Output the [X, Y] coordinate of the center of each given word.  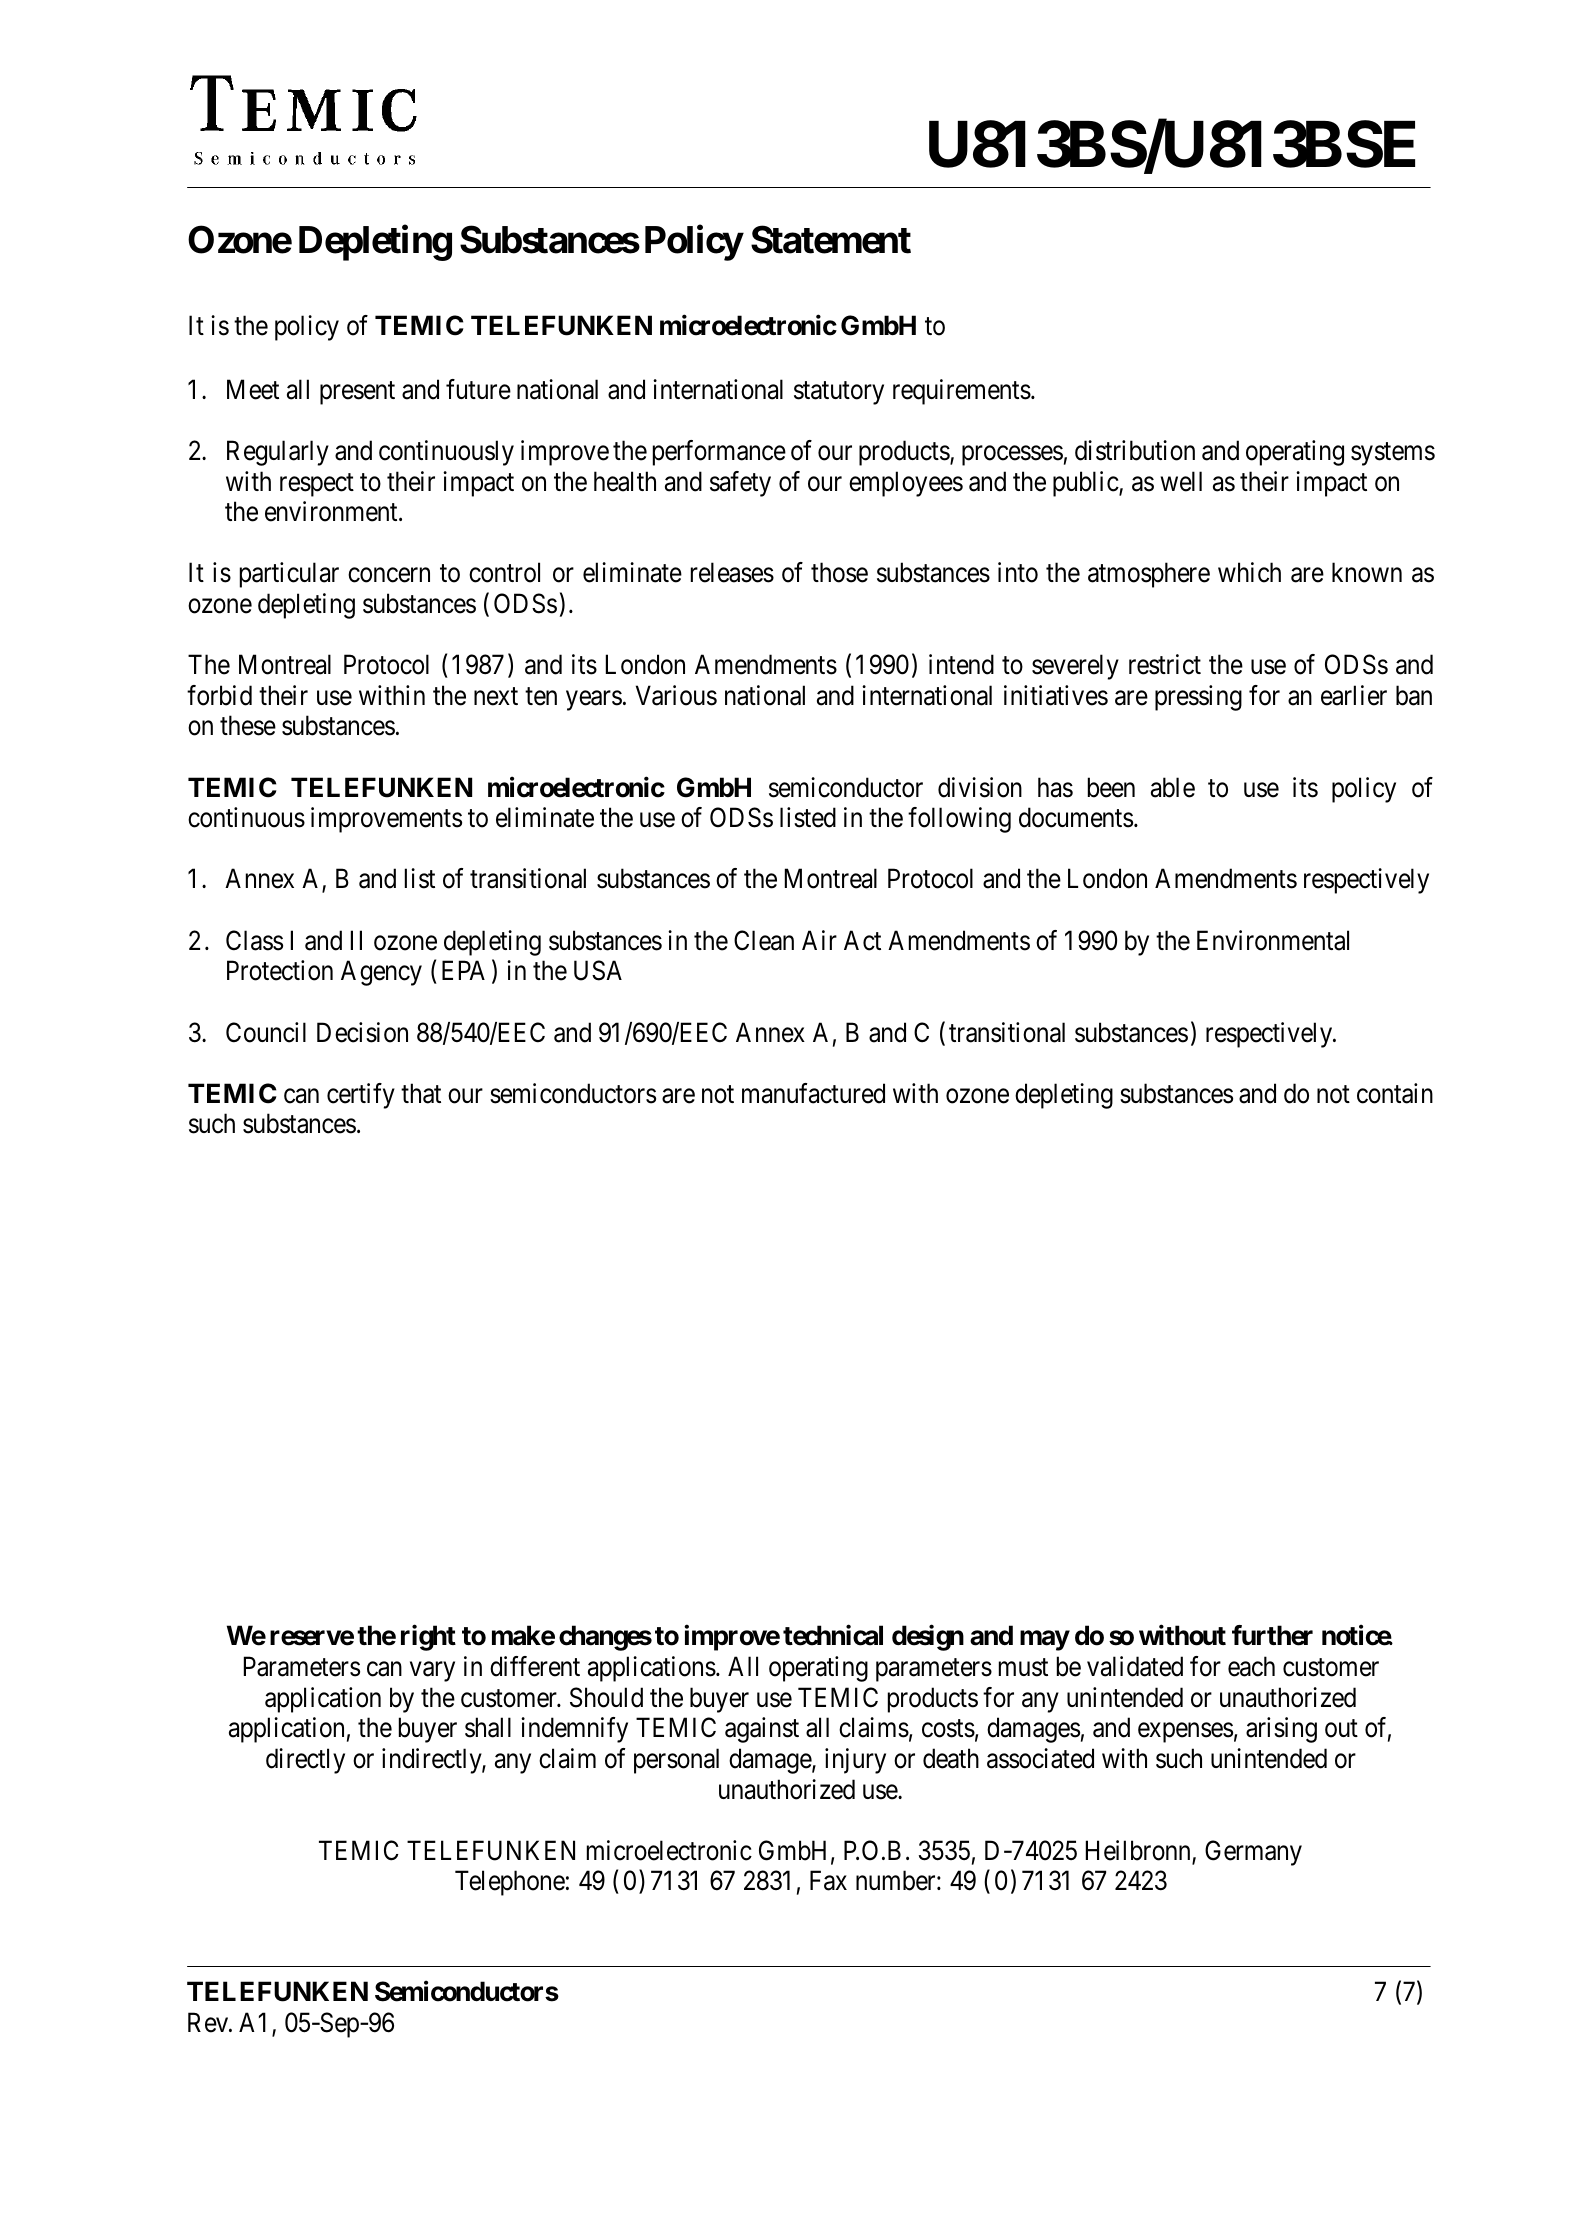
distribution [1135, 450]
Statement [831, 239]
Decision [362, 1032]
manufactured [813, 1093]
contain [1395, 1093]
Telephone [510, 1883]
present [357, 393]
